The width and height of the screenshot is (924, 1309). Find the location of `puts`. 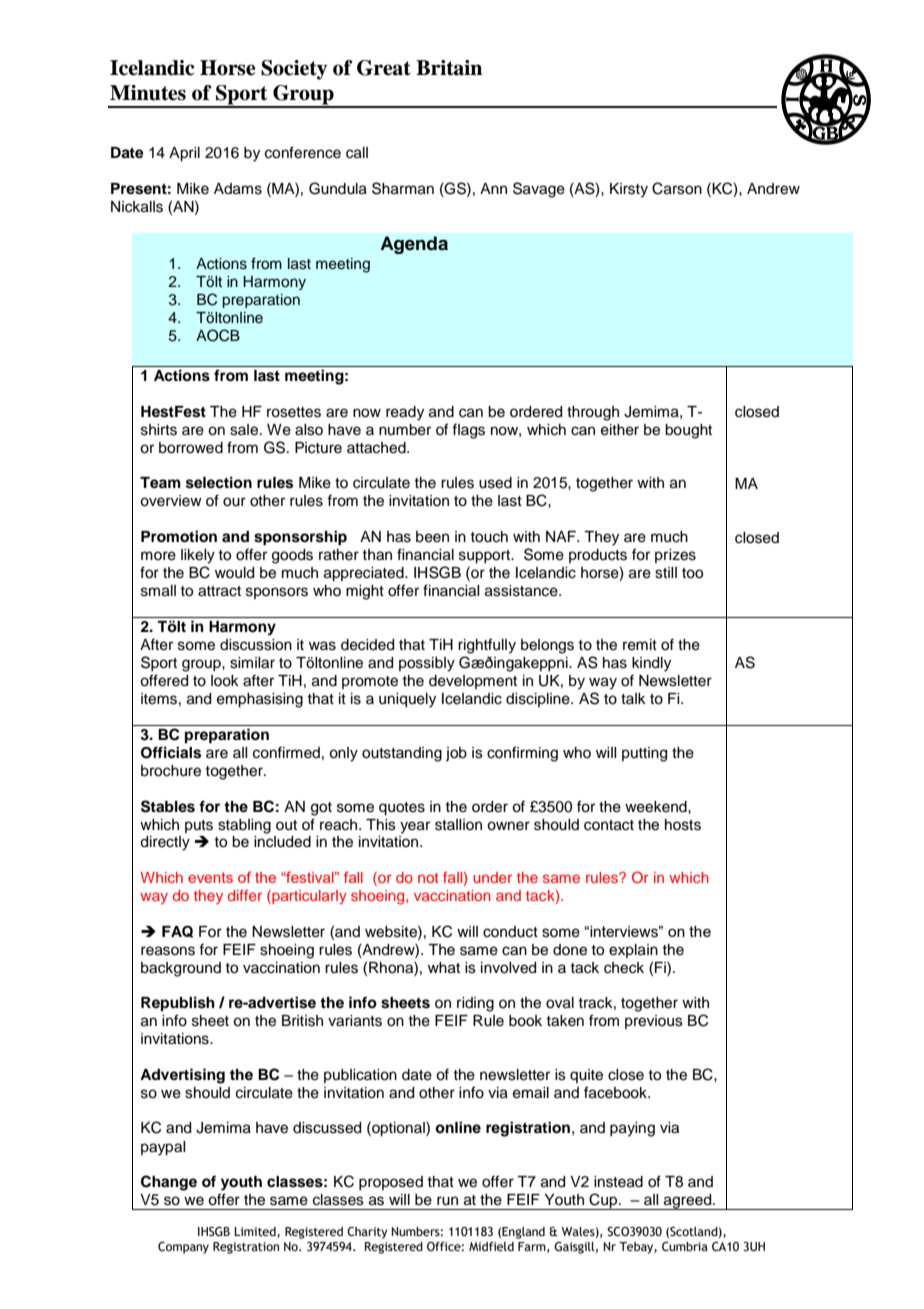

puts is located at coordinates (199, 826).
